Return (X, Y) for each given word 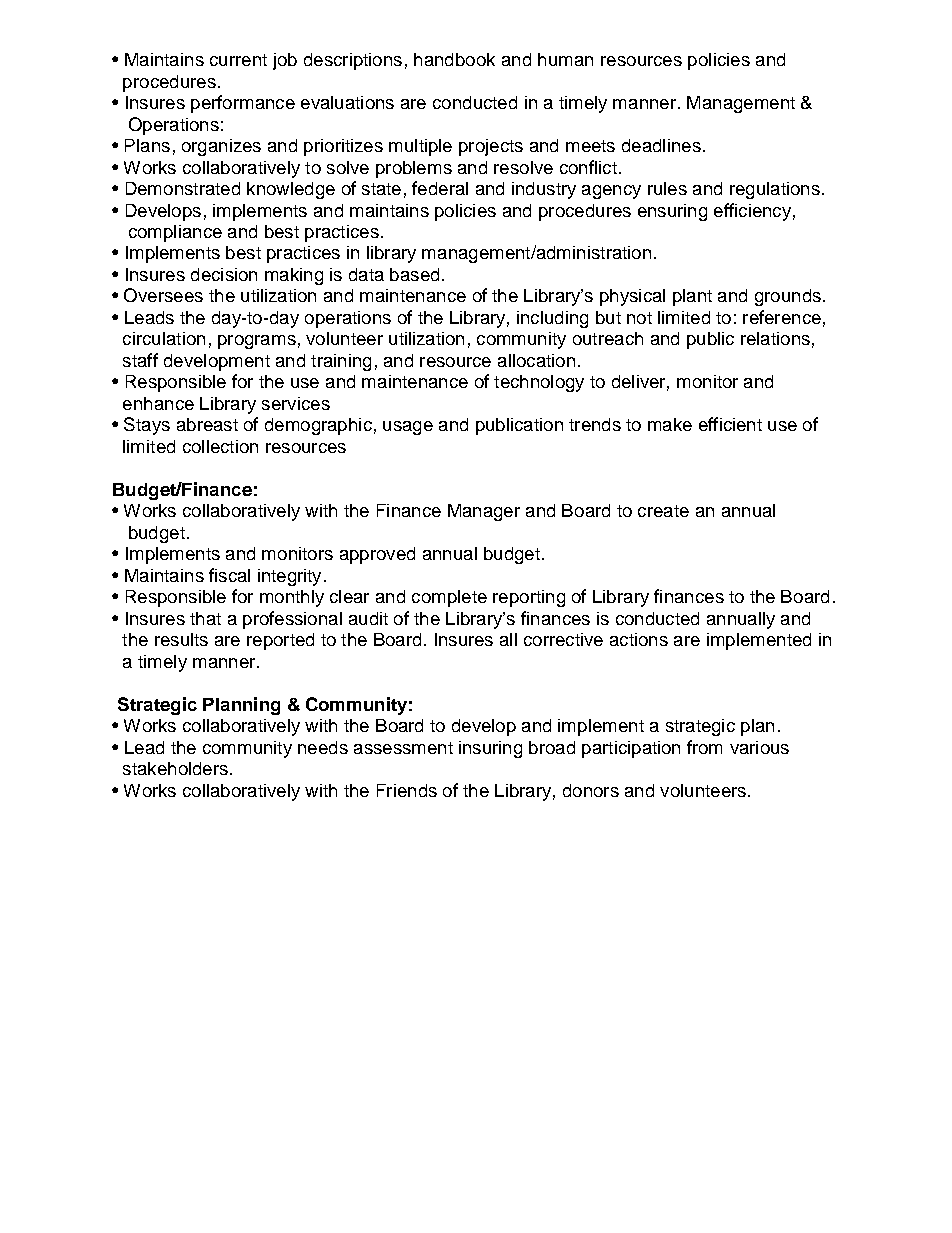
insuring (490, 749)
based (414, 274)
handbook (454, 59)
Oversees (163, 295)
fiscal (229, 575)
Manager (484, 512)
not (639, 318)
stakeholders (175, 768)
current (238, 60)
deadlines (661, 145)
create (663, 511)
